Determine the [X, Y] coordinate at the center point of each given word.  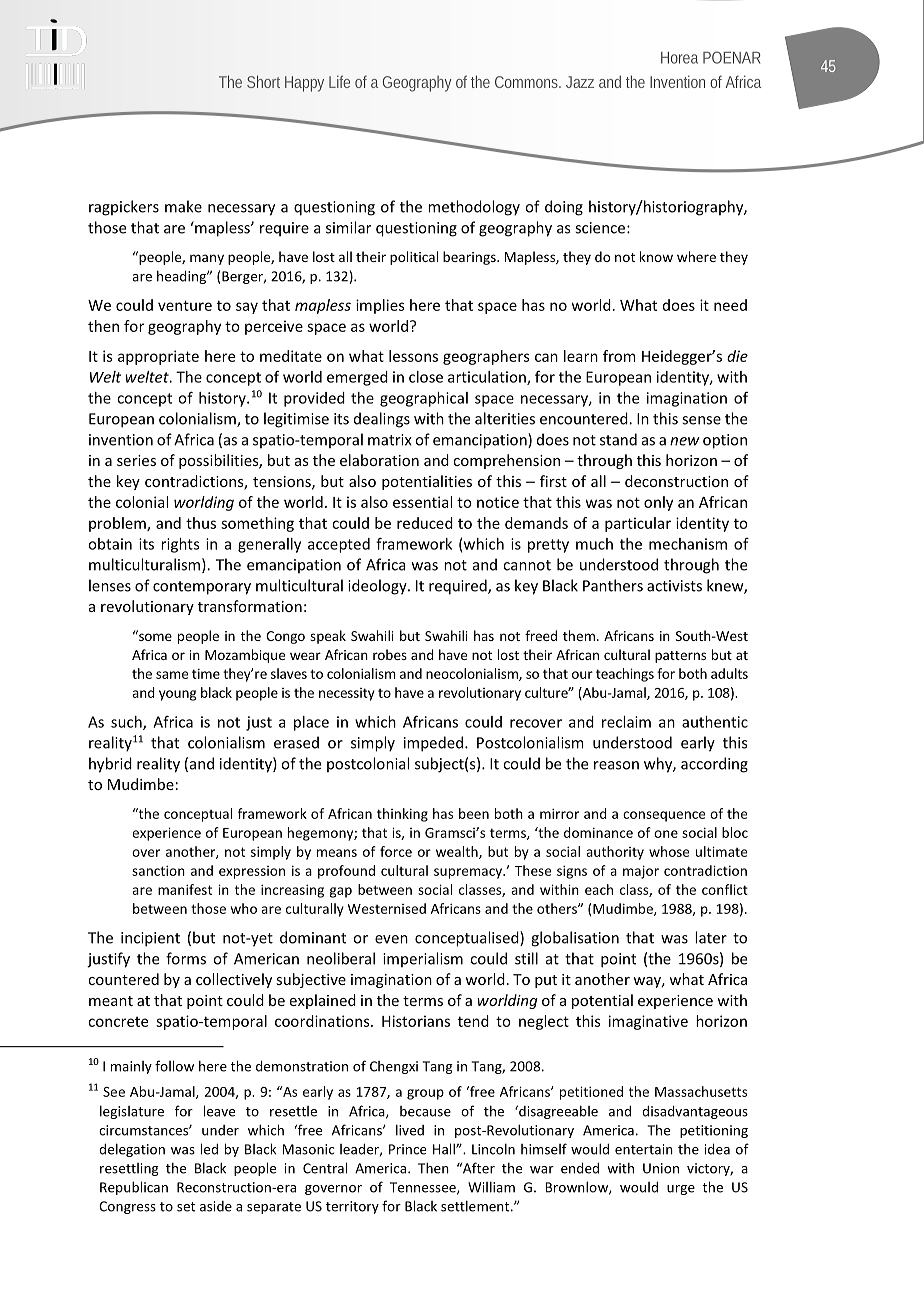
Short [263, 81]
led [209, 1149]
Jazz [580, 82]
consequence [664, 816]
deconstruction [676, 481]
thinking [402, 815]
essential [422, 502]
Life [339, 81]
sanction [158, 870]
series [136, 460]
